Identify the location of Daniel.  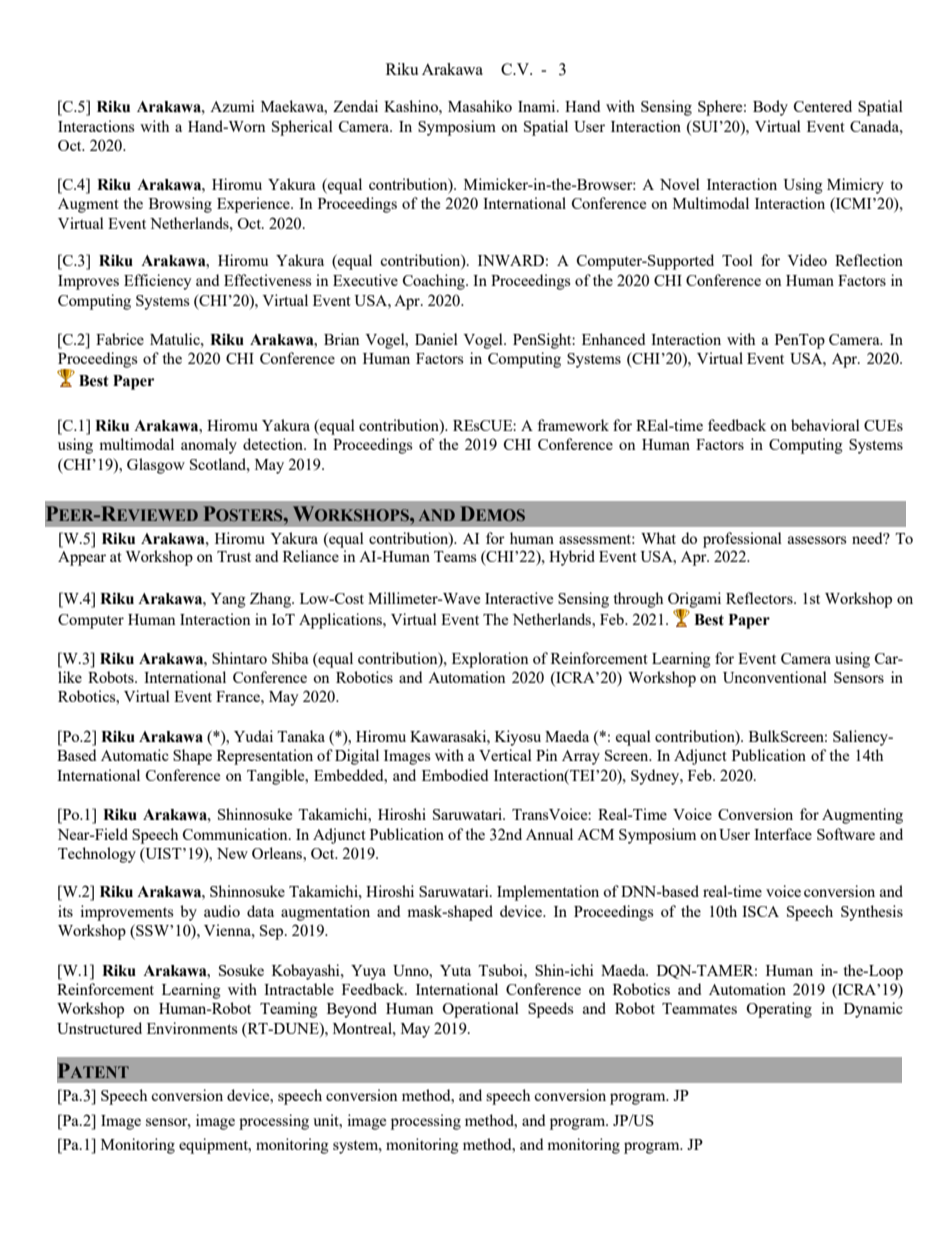
(436, 339).
